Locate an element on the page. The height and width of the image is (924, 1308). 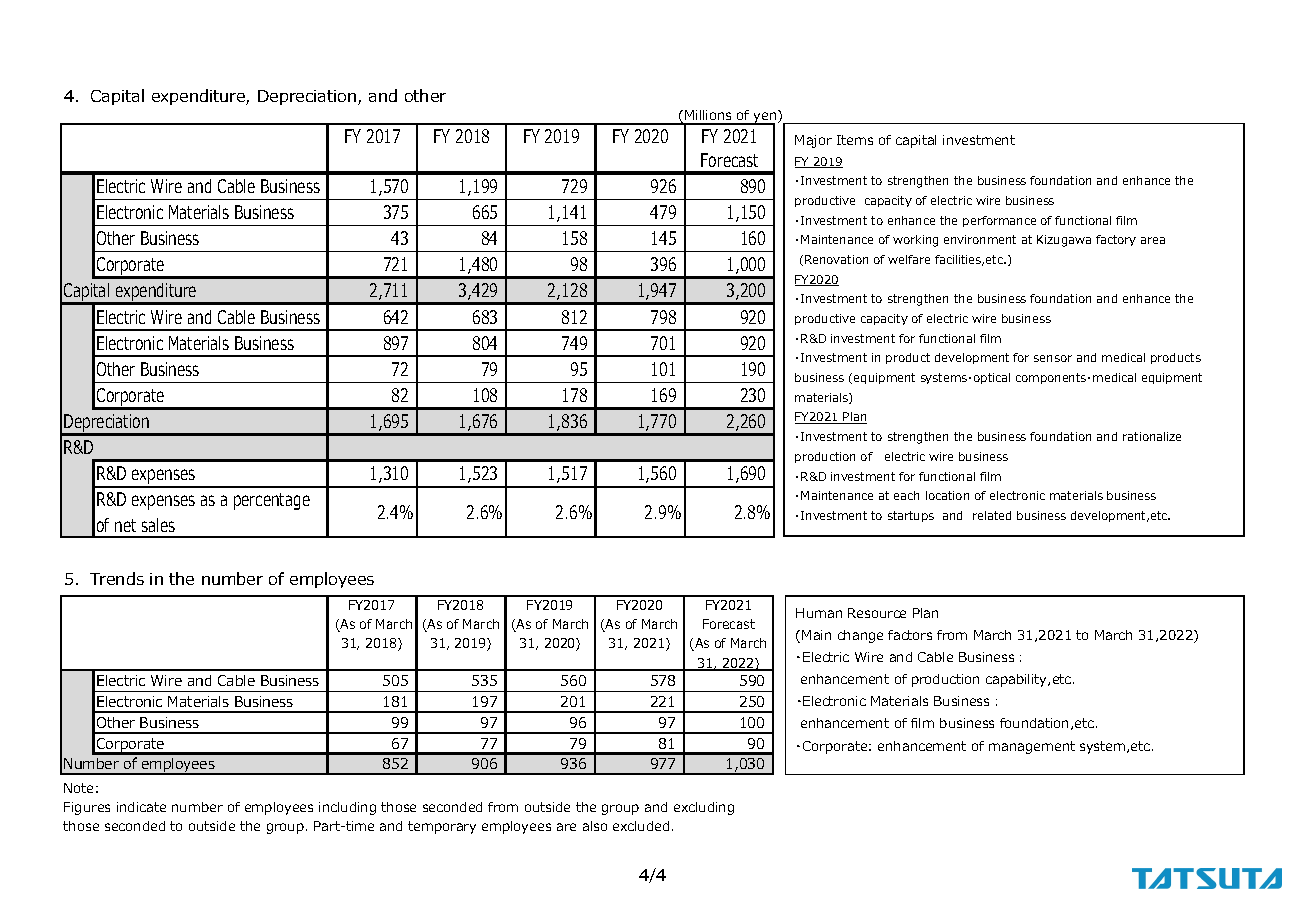
Major is located at coordinates (813, 141).
